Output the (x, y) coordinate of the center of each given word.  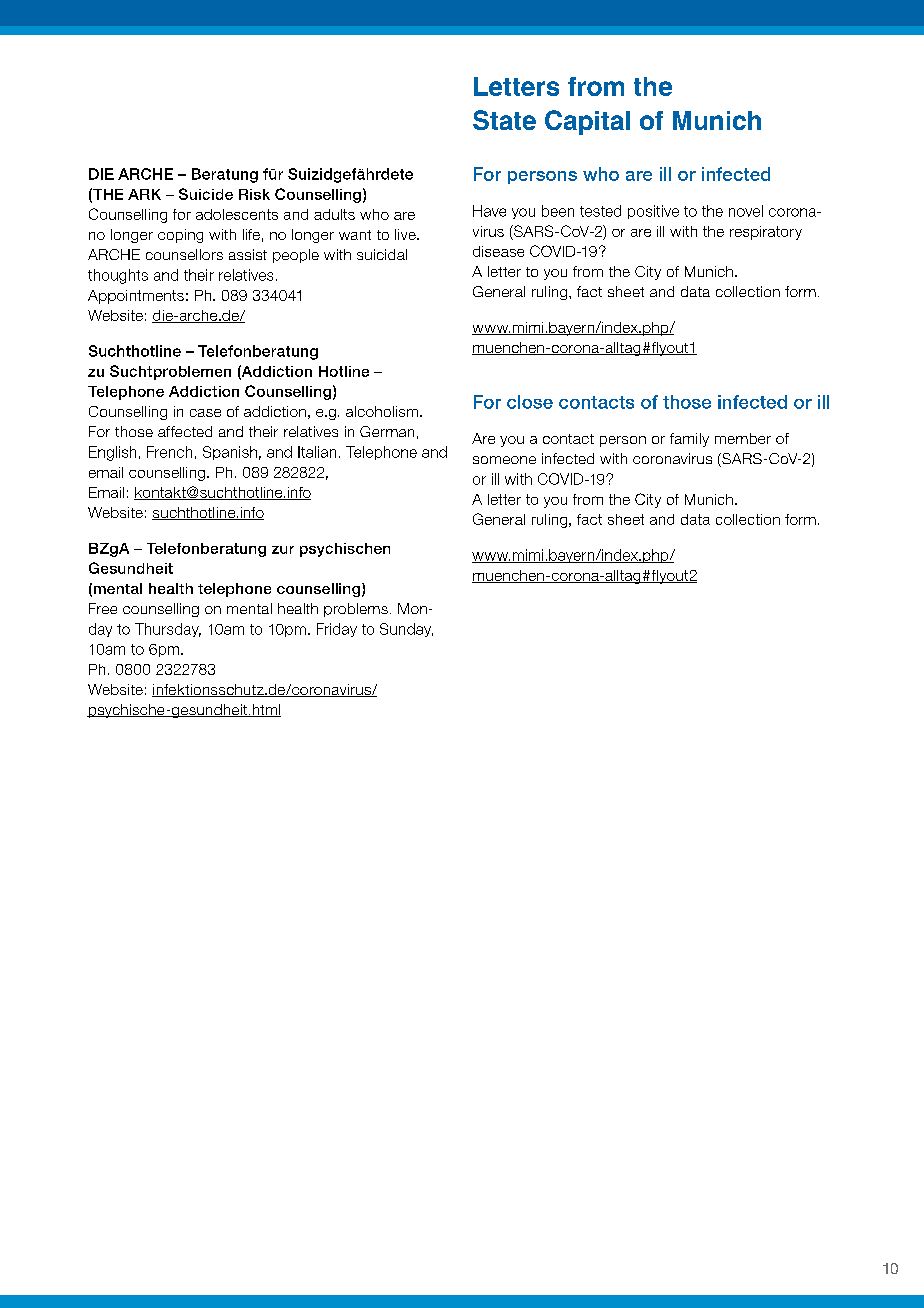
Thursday (168, 630)
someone (504, 460)
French (169, 452)
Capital (587, 122)
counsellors (184, 254)
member (743, 438)
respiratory (766, 233)
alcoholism (382, 411)
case (205, 413)
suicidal (382, 254)
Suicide (206, 194)
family (689, 440)
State (504, 120)
